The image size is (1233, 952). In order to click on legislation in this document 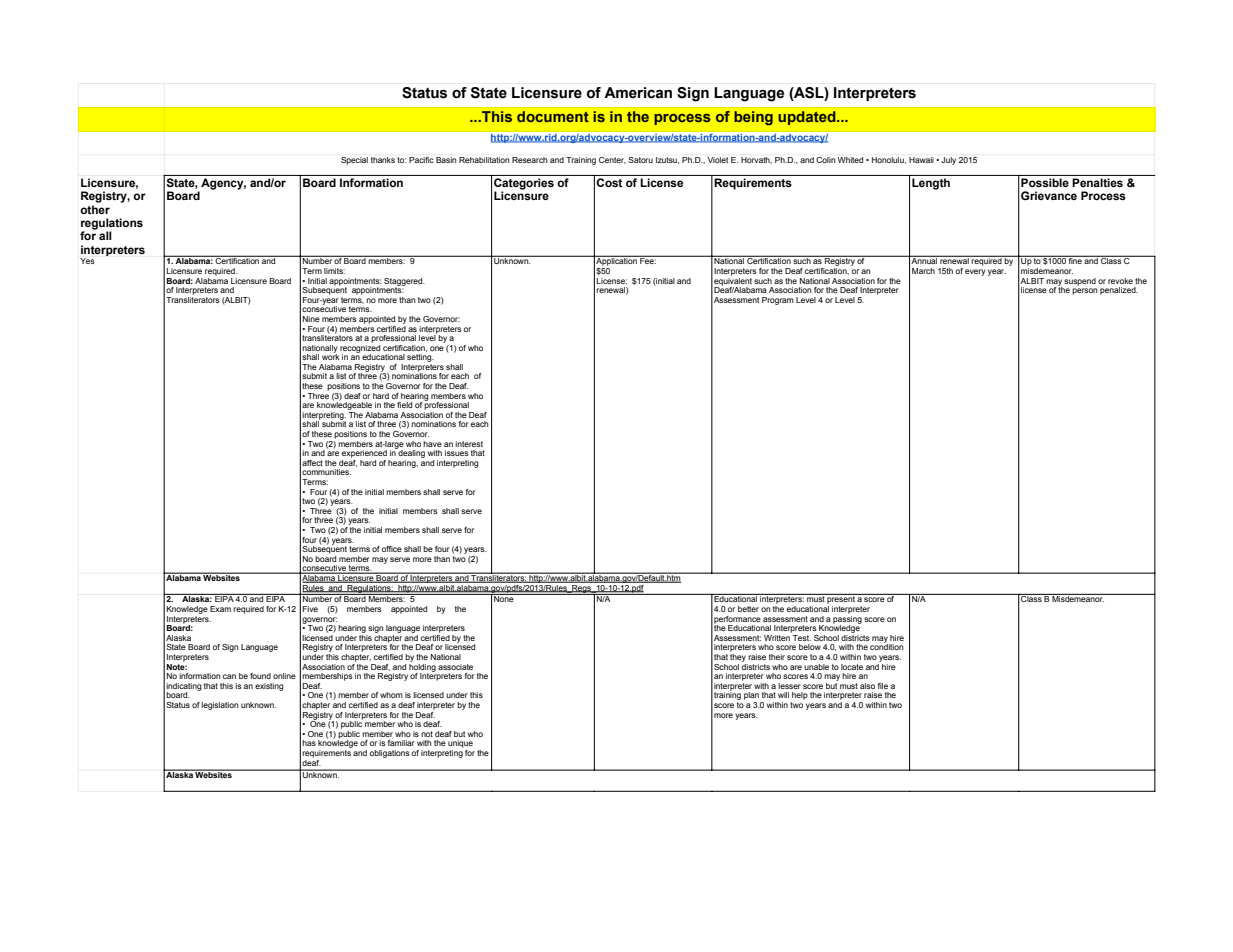, I will do `click(219, 706)`.
